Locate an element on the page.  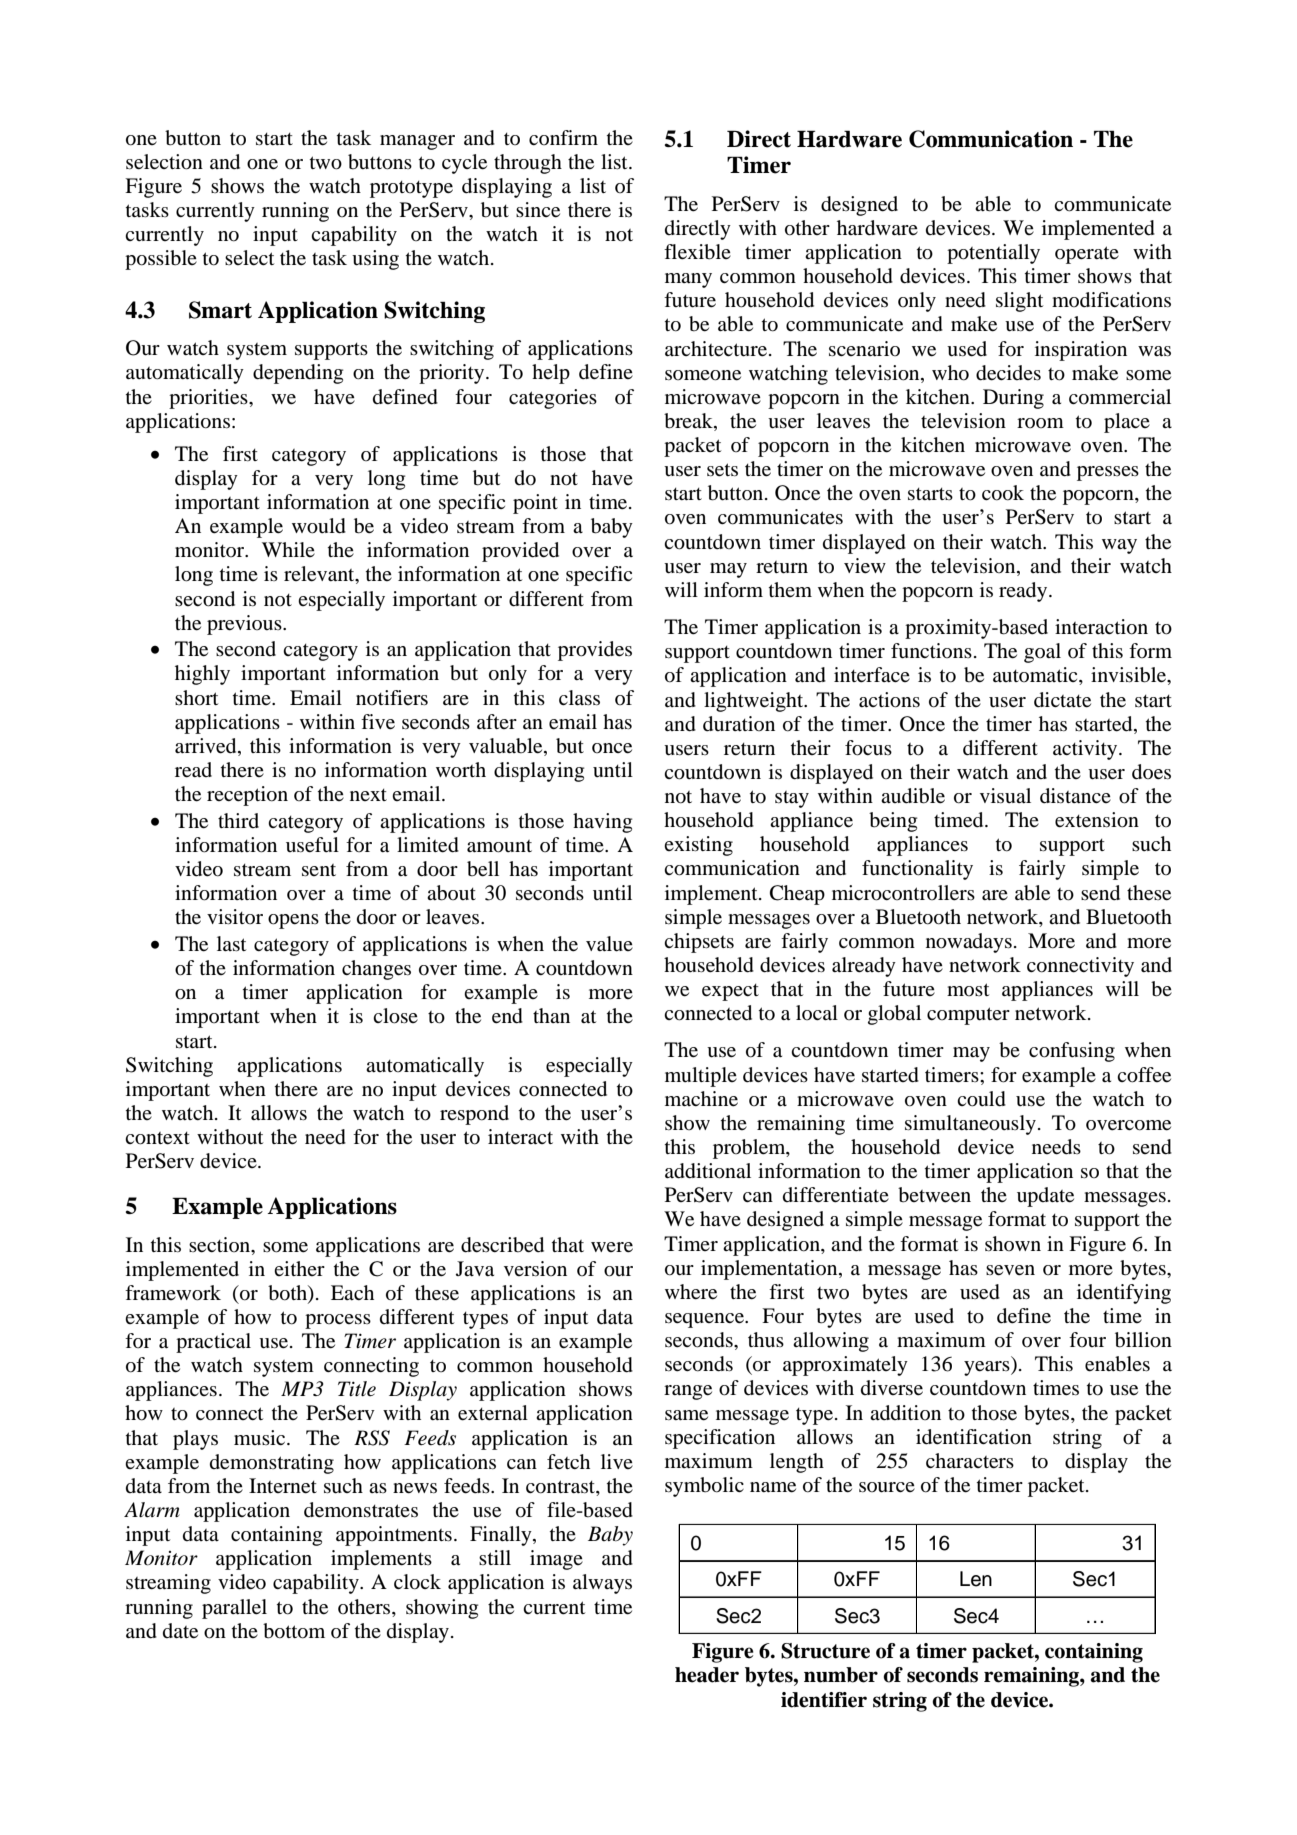
nowadays is located at coordinates (969, 943).
